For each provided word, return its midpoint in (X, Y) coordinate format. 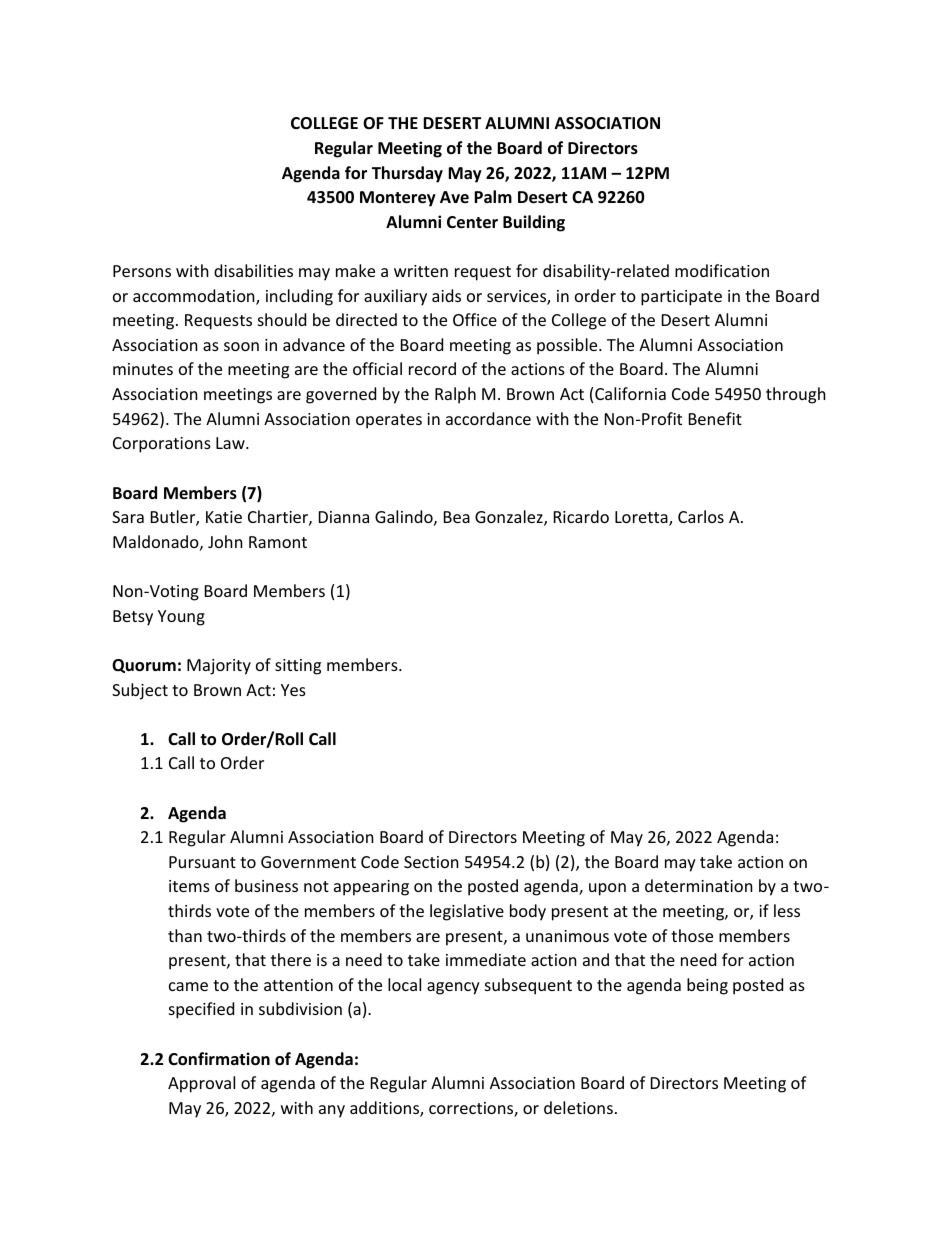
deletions (578, 1107)
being (707, 986)
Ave (454, 197)
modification (722, 270)
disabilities (253, 270)
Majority (219, 667)
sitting (298, 667)
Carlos (701, 516)
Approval (201, 1084)
